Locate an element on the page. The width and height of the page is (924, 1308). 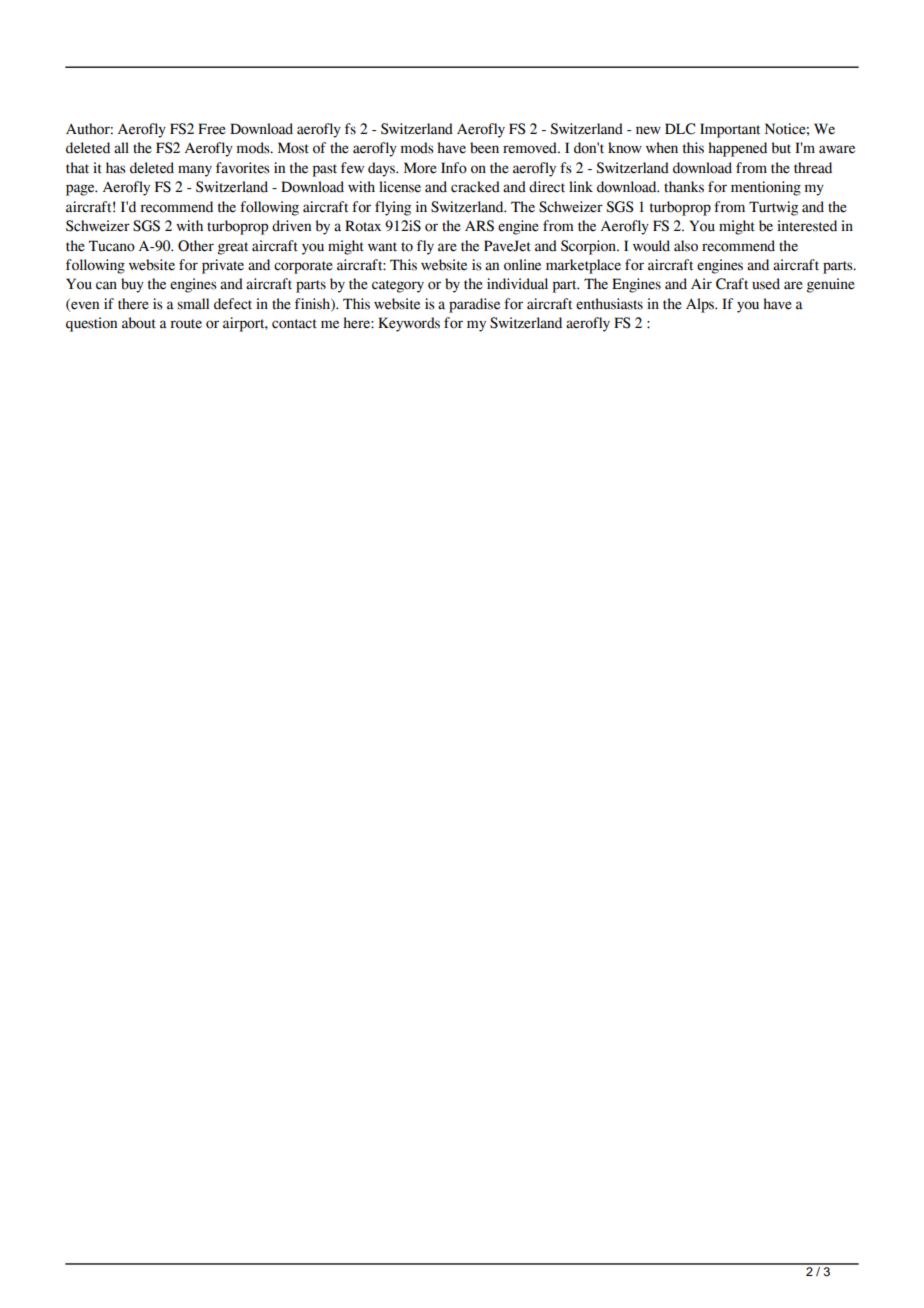
driven is located at coordinates (291, 226).
